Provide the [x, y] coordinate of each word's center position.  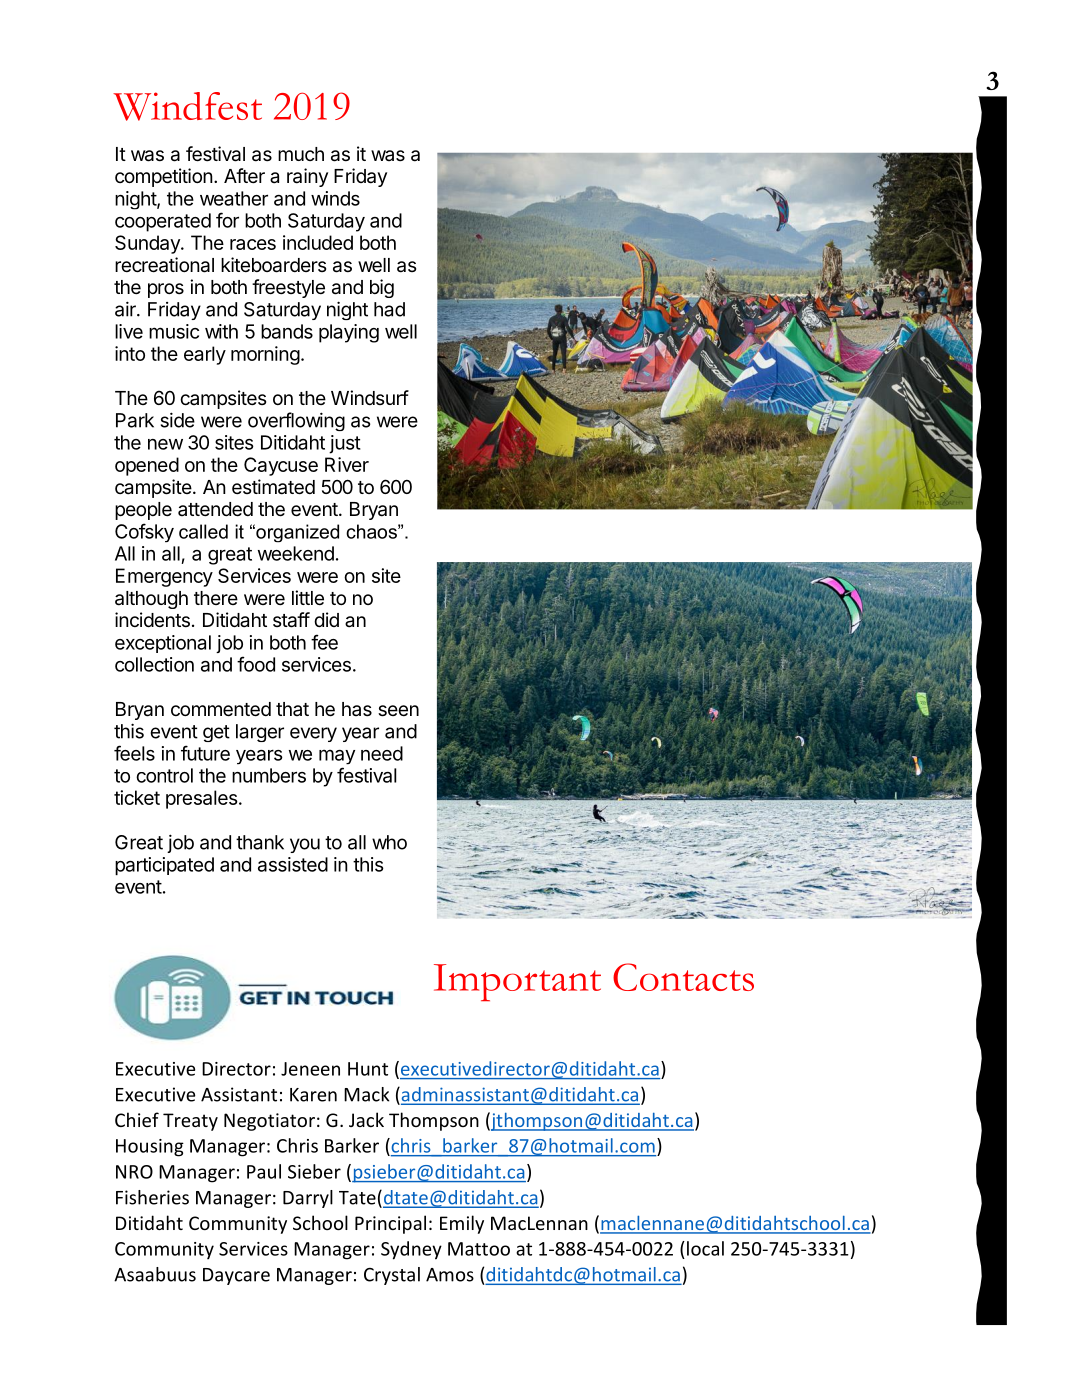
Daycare [236, 1276]
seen [398, 711]
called [203, 531]
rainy [307, 177]
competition [164, 177]
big [382, 288]
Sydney [411, 1250]
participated [164, 866]
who [389, 842]
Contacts [683, 977]
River [347, 464]
